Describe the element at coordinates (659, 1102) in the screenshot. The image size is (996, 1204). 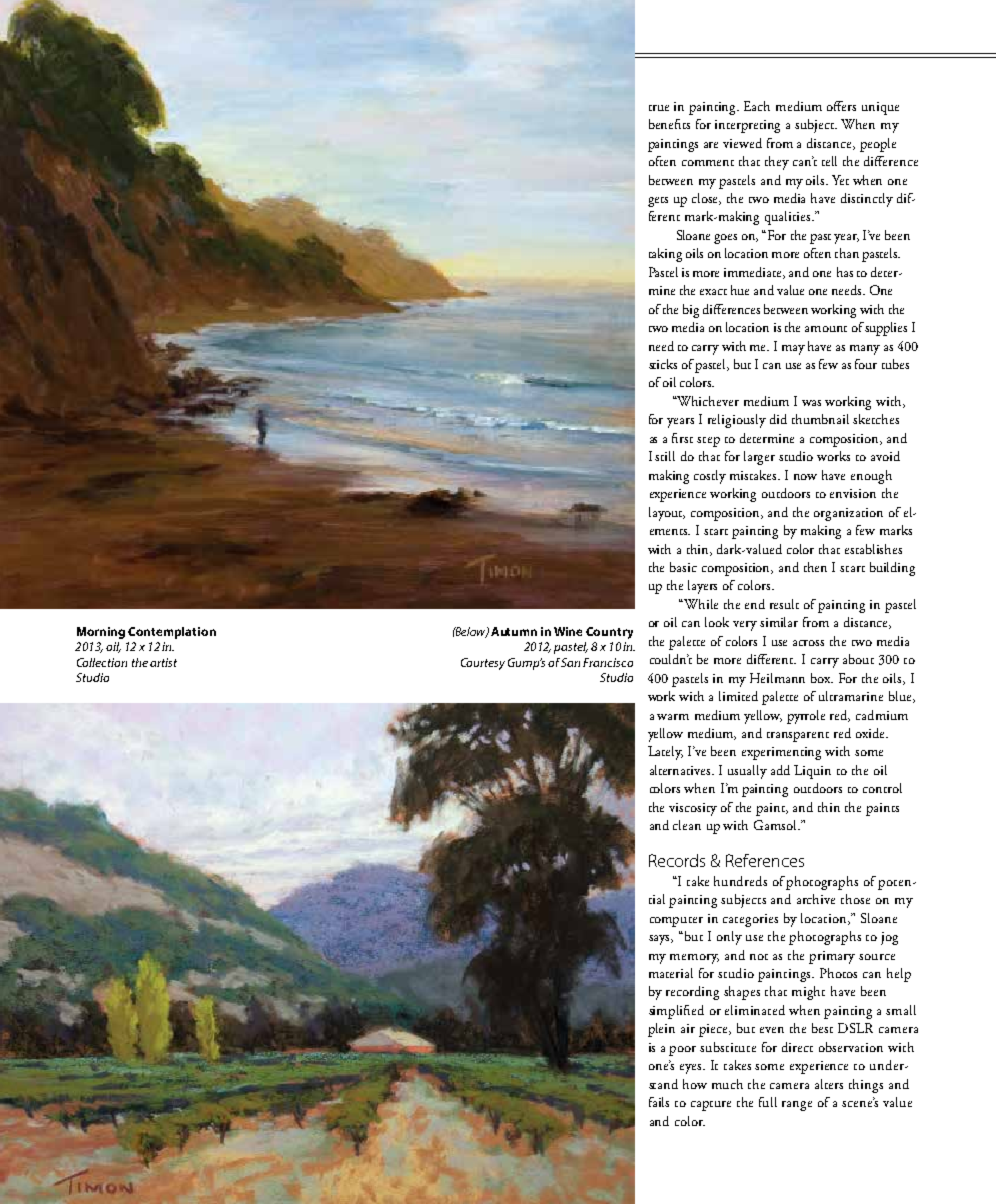
I see `fails` at that location.
